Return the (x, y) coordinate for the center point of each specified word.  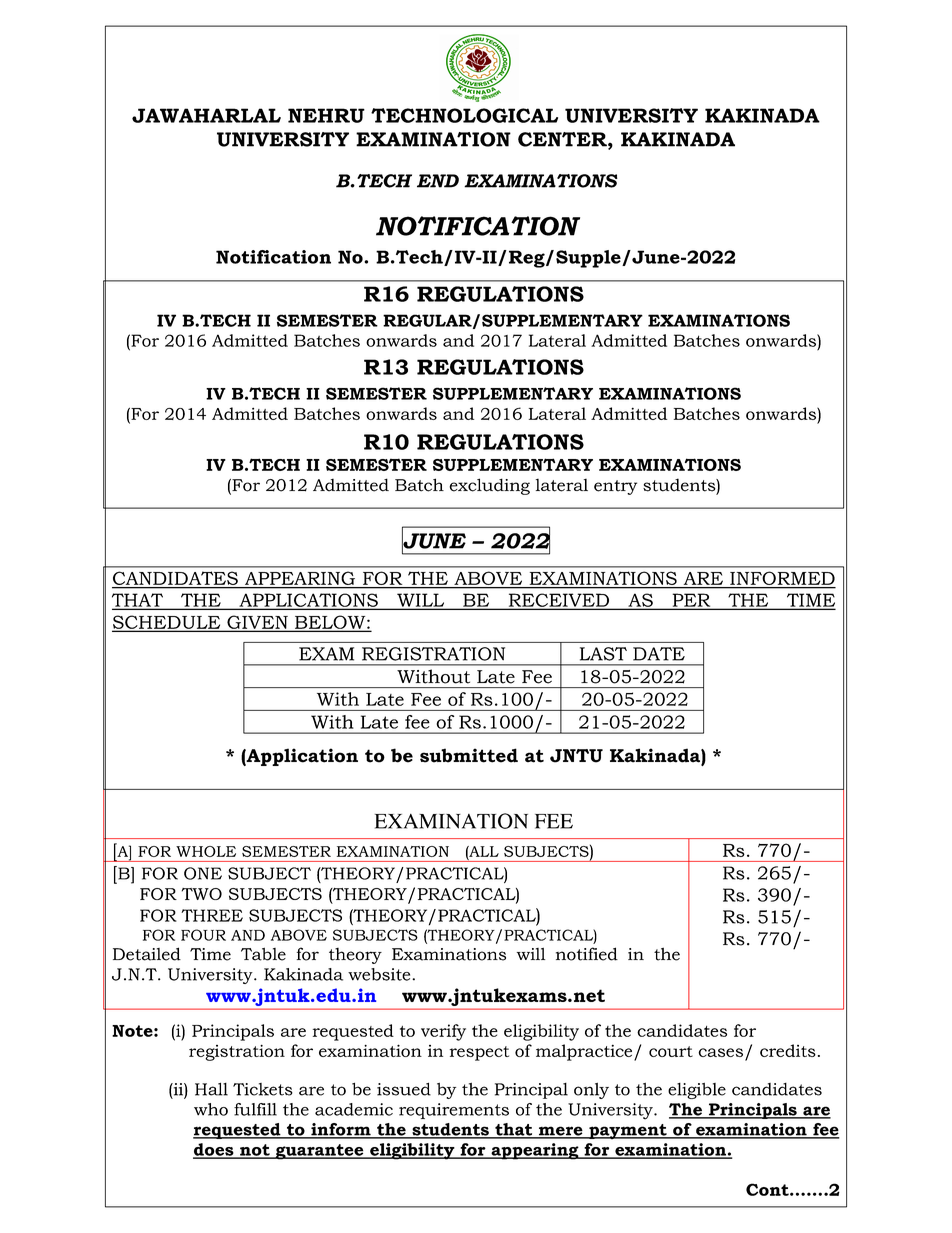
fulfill (255, 1109)
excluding (489, 486)
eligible (697, 1091)
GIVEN (257, 623)
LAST (603, 654)
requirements (454, 1111)
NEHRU (326, 115)
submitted (469, 755)
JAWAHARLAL (206, 115)
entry (615, 487)
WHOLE (206, 851)
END (438, 181)
